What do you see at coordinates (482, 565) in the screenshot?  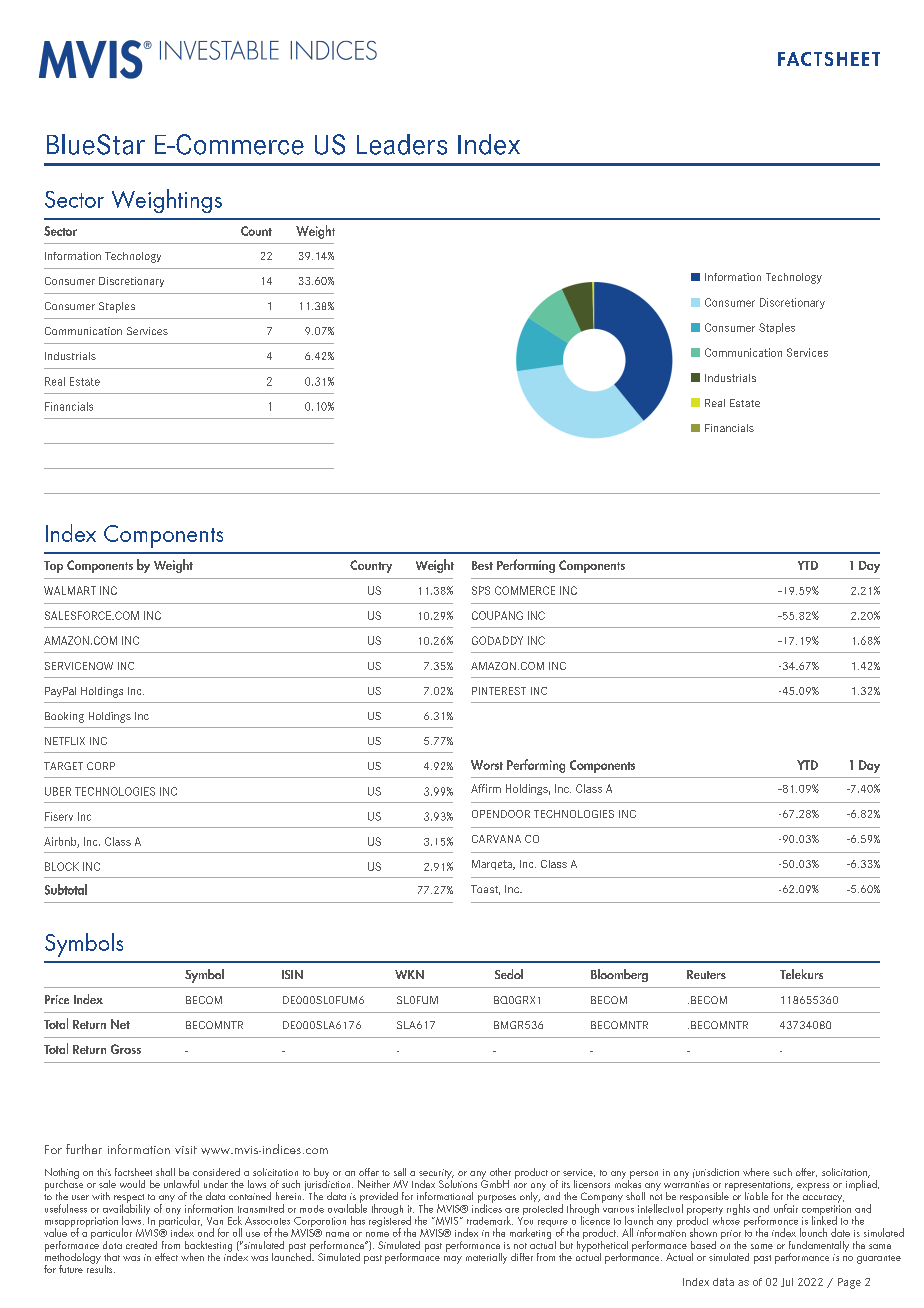 I see `Best` at bounding box center [482, 565].
